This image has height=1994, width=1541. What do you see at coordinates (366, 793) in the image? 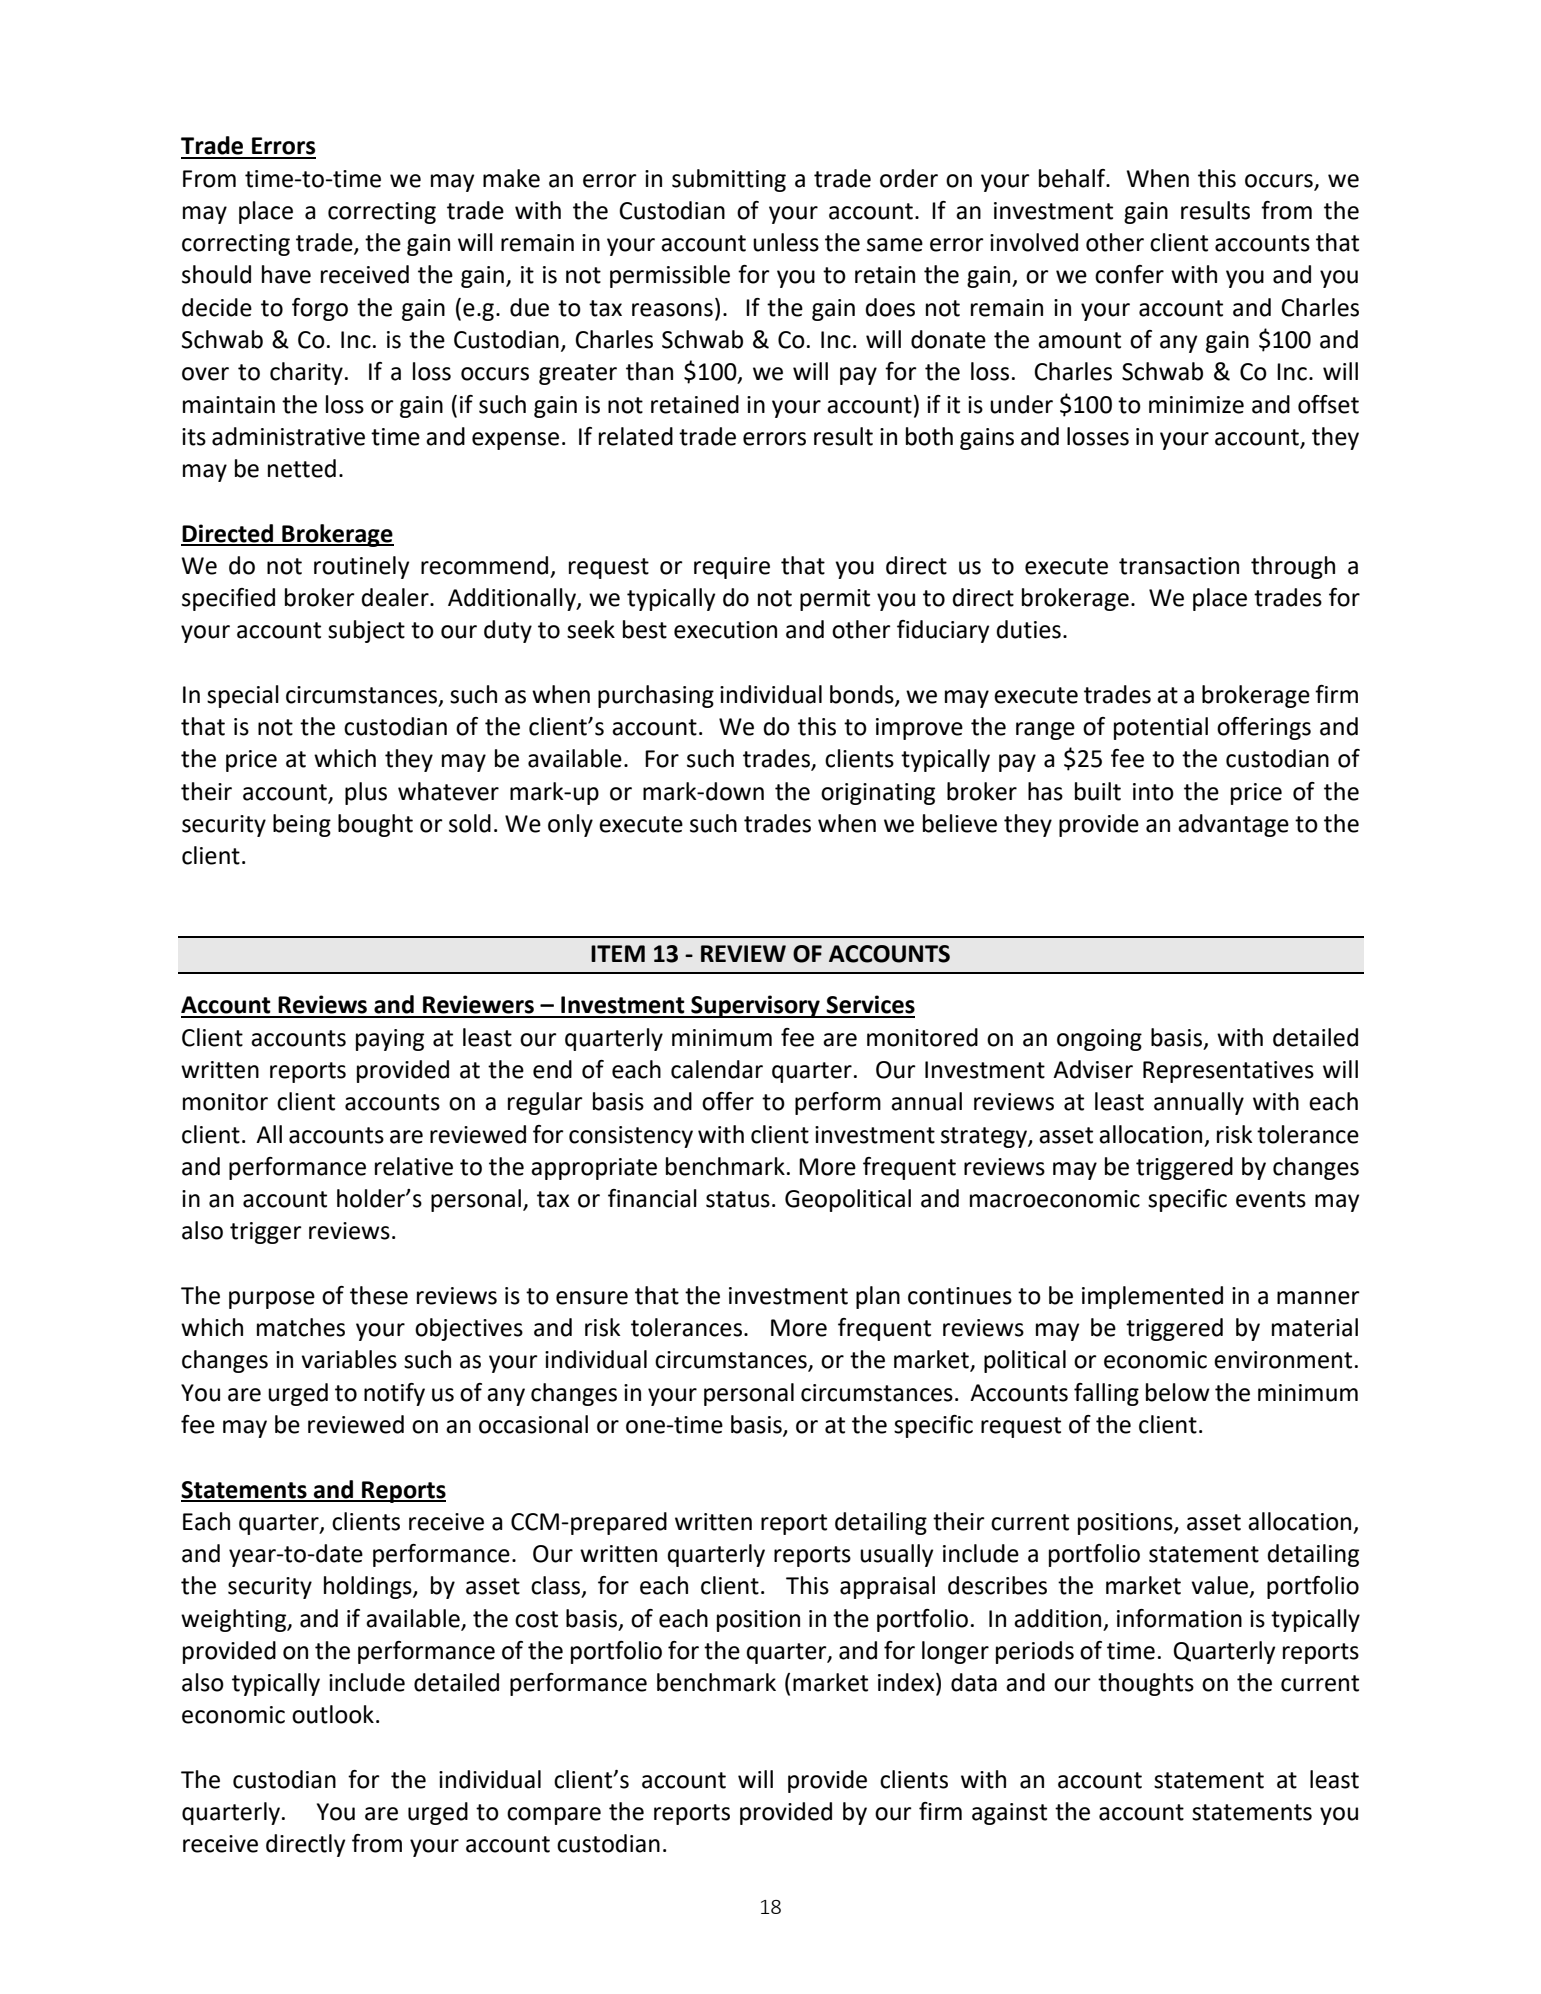
I see `plus` at bounding box center [366, 793].
